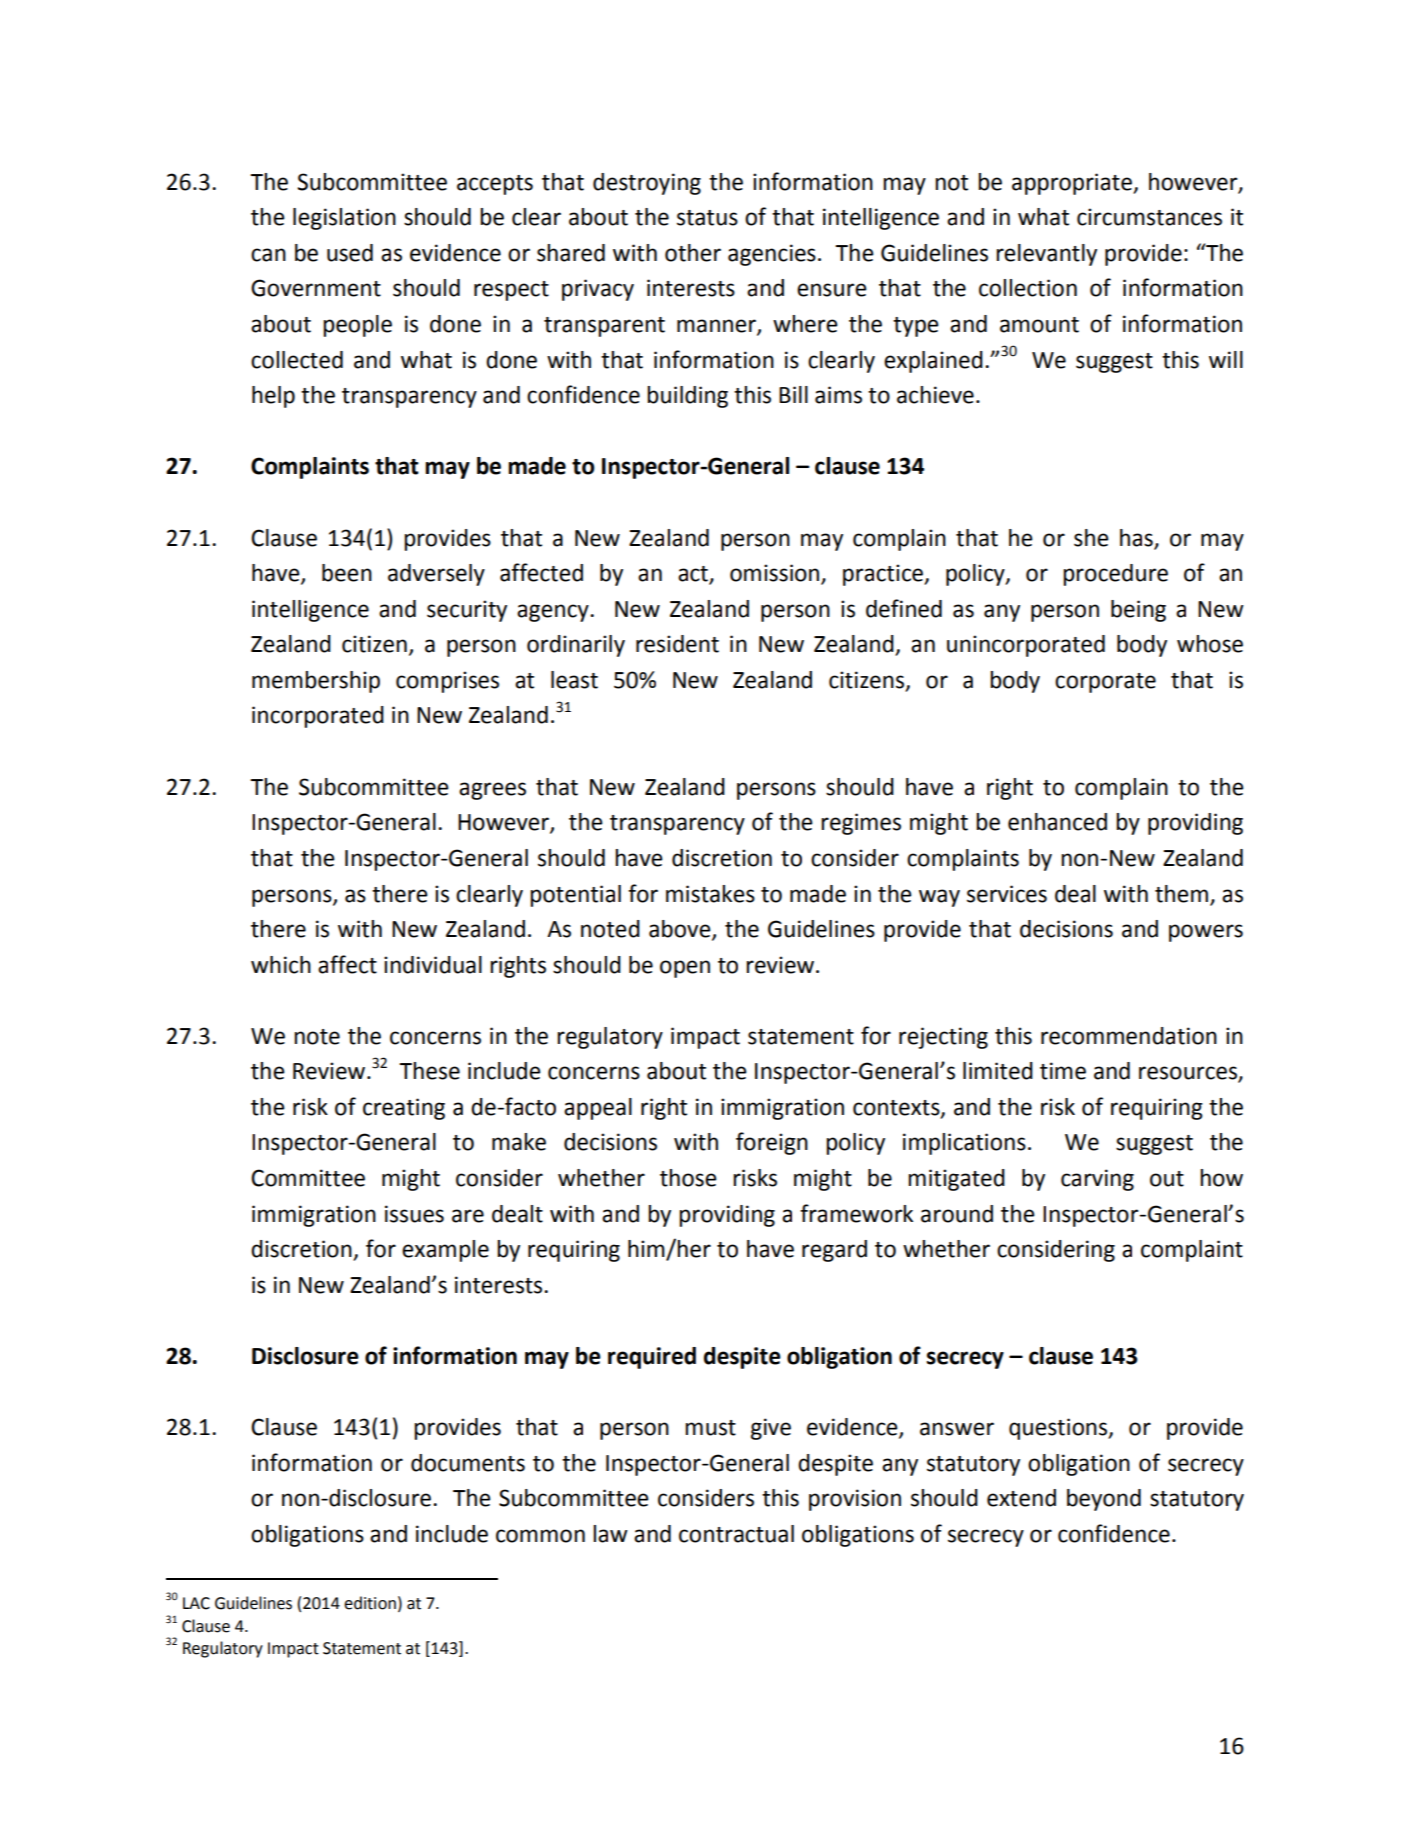 Image resolution: width=1410 pixels, height=1825 pixels. Describe the element at coordinates (370, 1603) in the screenshot. I see `edition` at that location.
